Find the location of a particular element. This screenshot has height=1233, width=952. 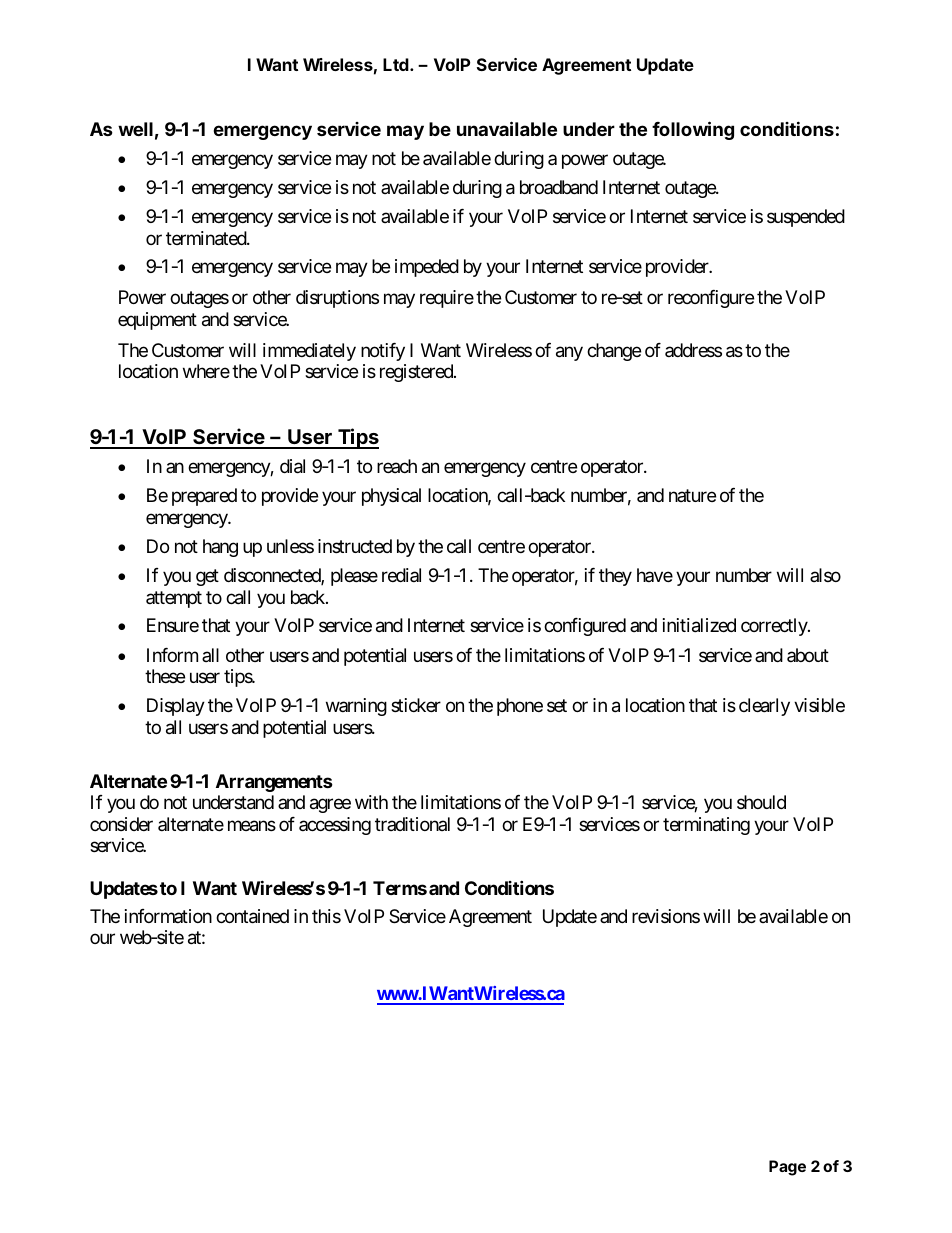

Page is located at coordinates (787, 1168).
